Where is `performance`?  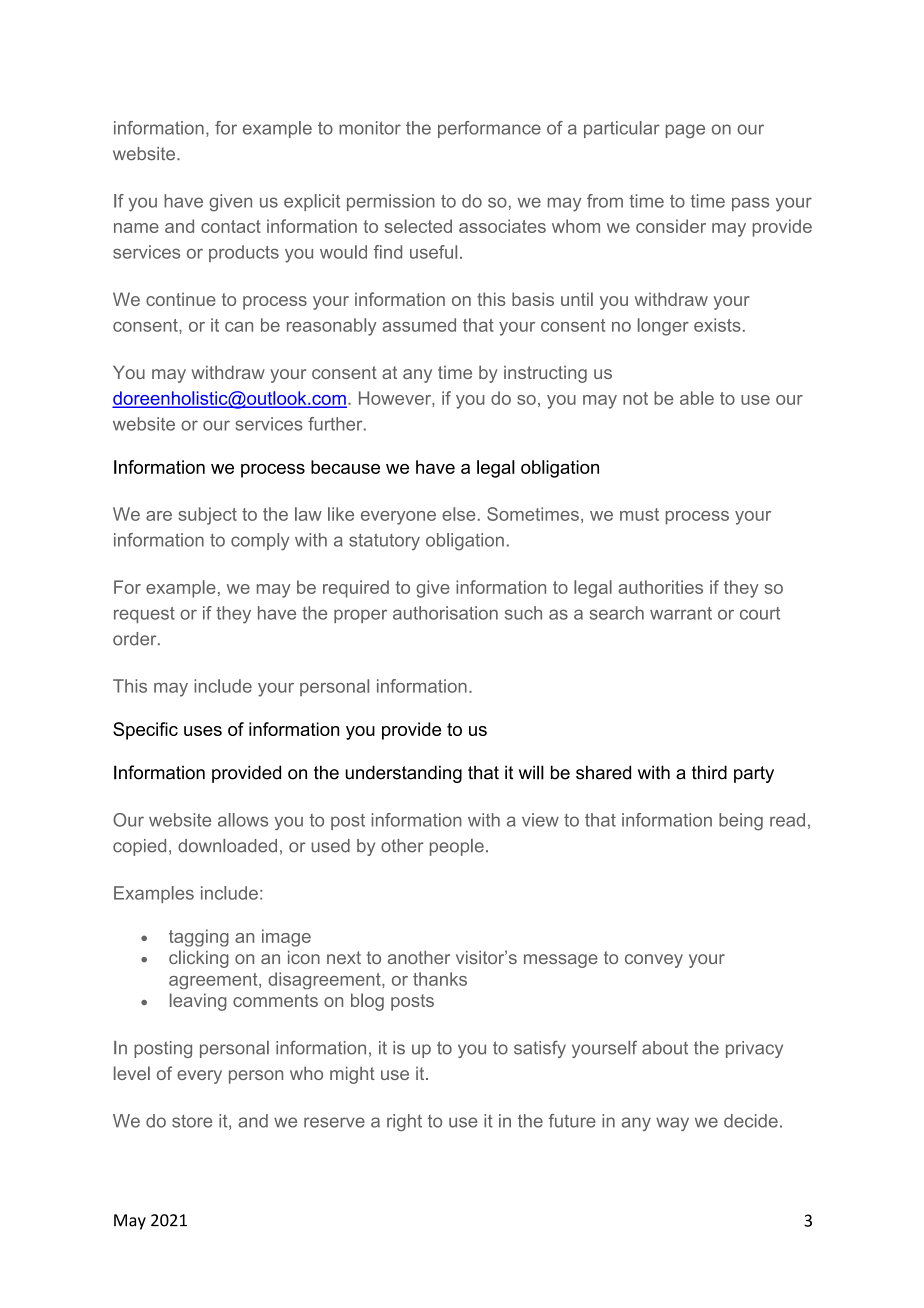
performance is located at coordinates (489, 129).
